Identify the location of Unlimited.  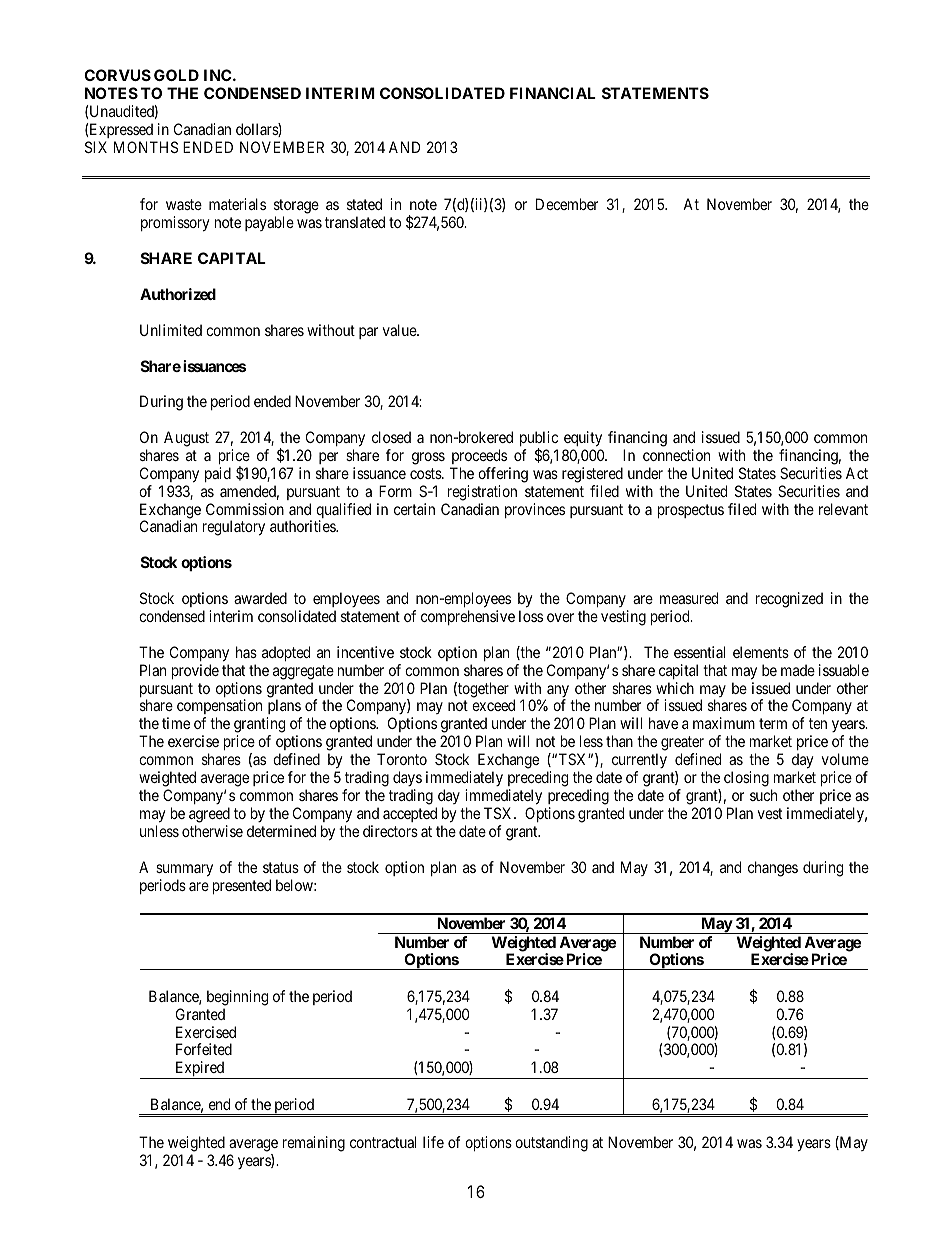
(171, 330).
